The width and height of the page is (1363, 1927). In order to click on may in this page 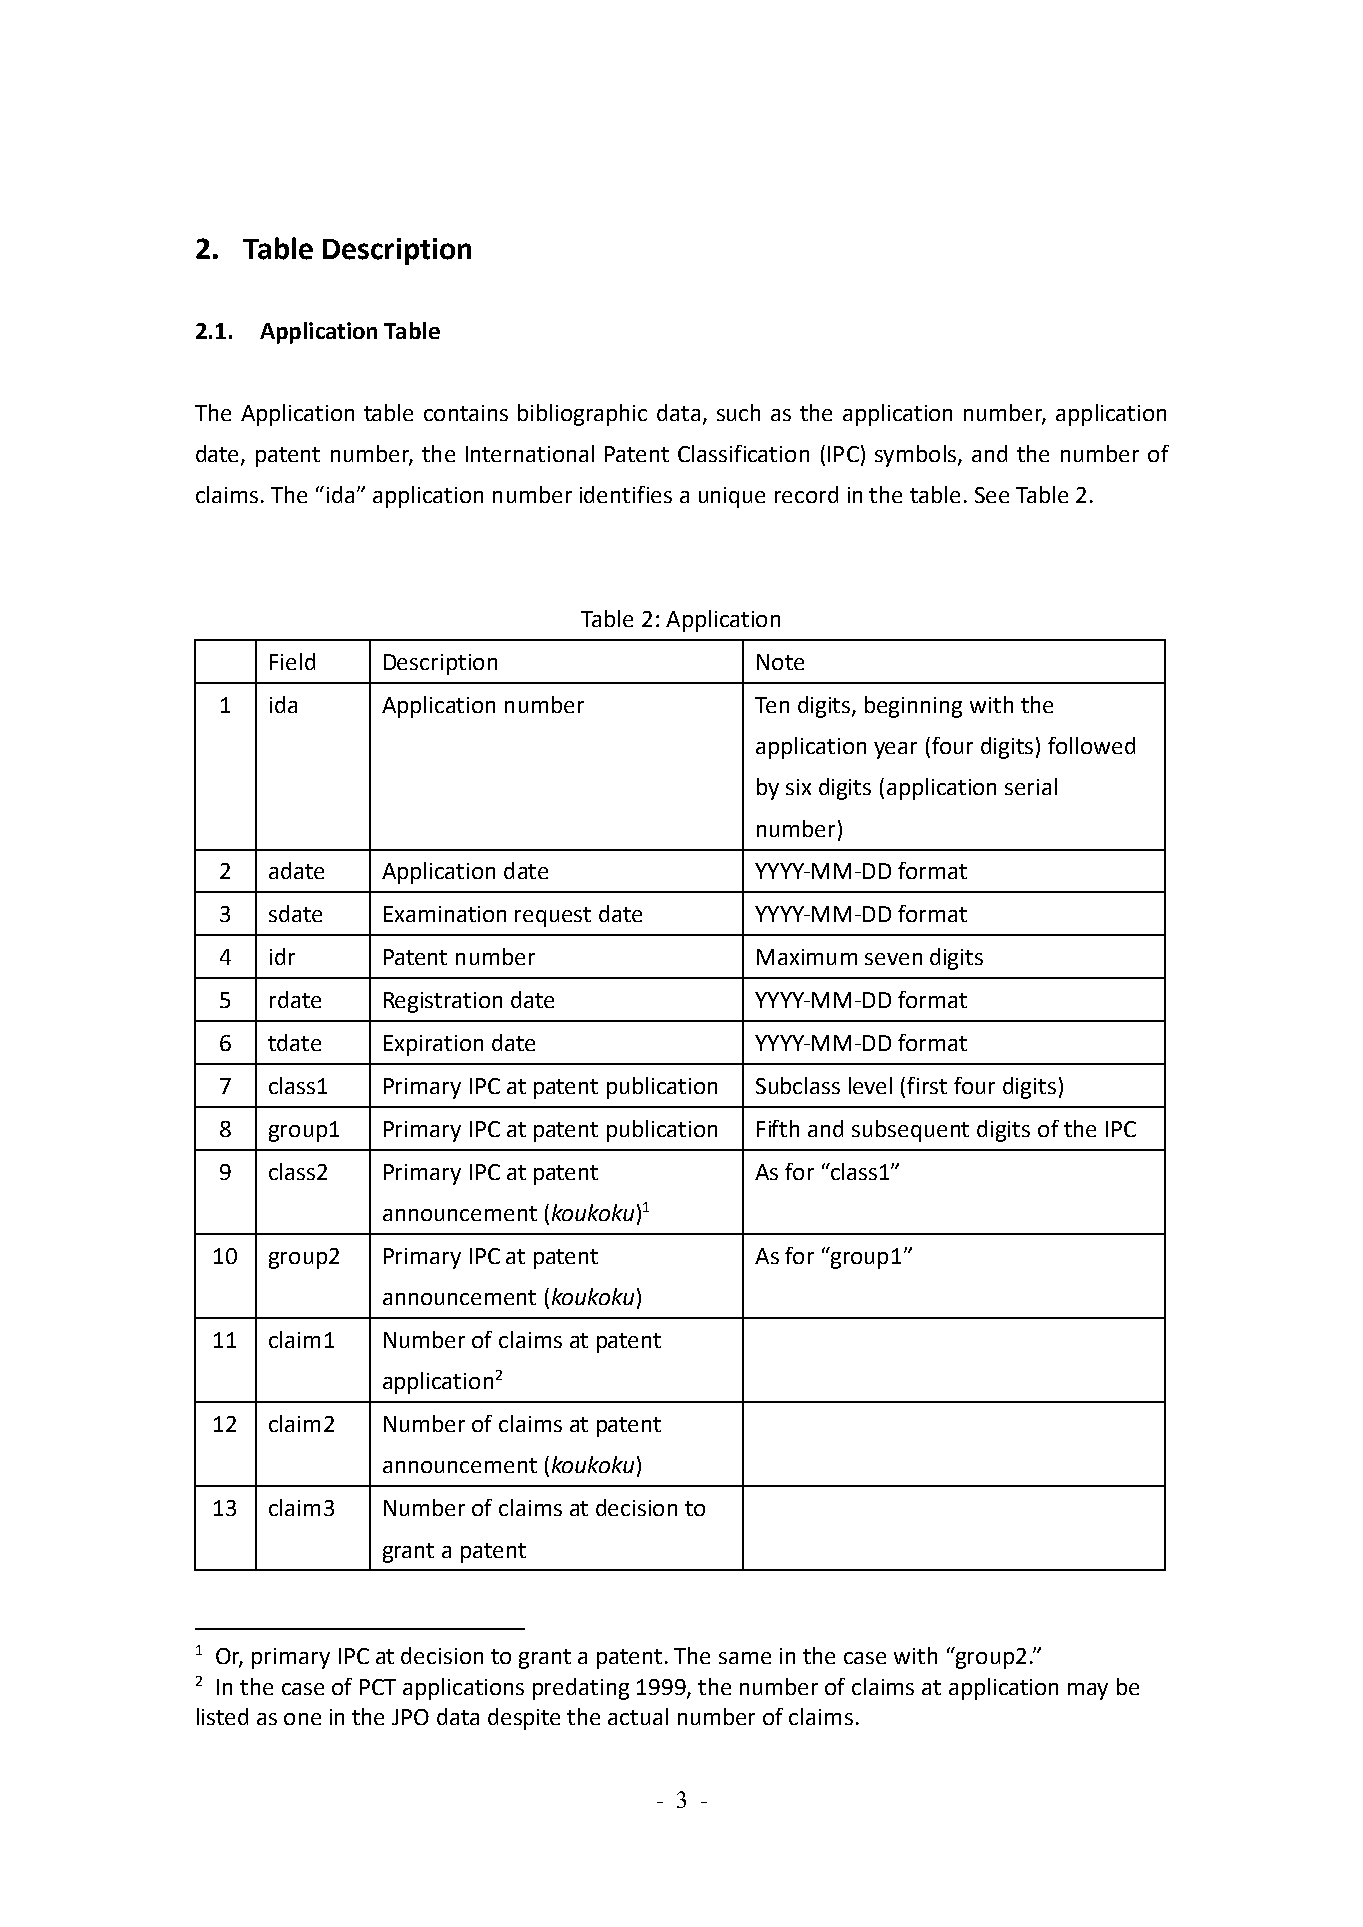, I will do `click(1088, 1691)`.
